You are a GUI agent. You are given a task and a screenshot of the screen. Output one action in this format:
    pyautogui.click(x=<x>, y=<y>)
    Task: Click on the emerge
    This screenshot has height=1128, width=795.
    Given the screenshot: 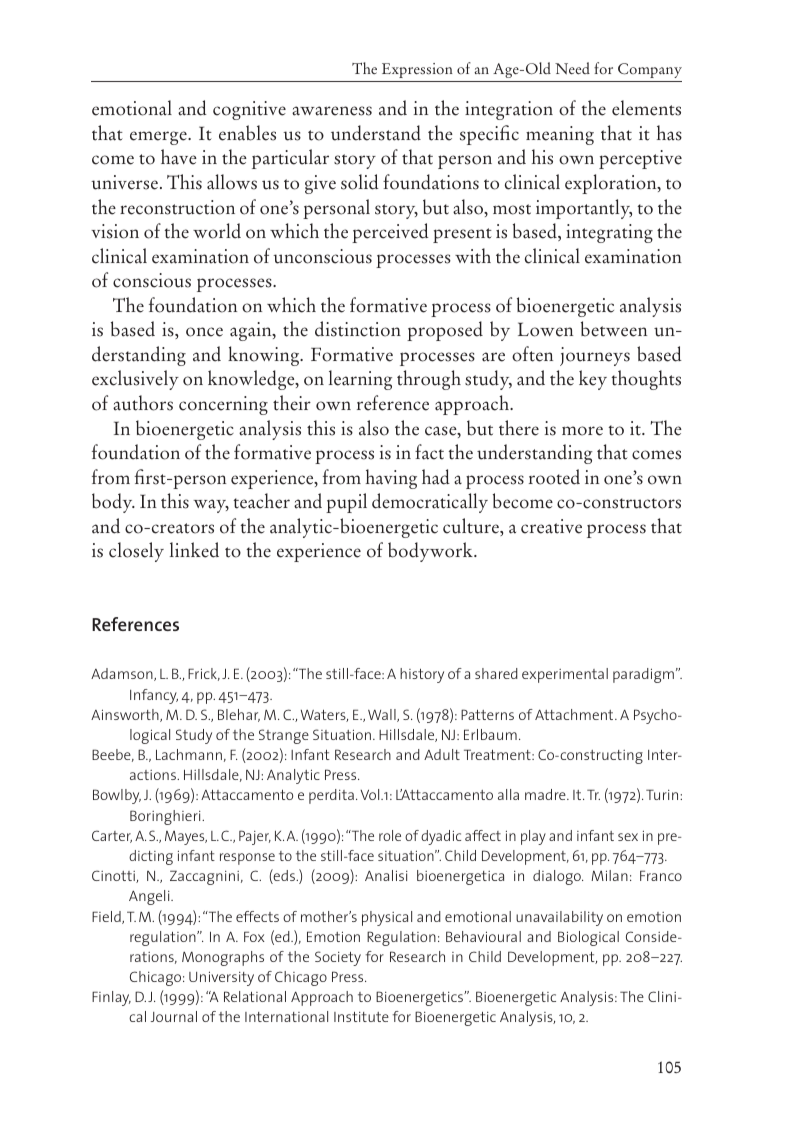 What is the action you would take?
    pyautogui.click(x=159, y=138)
